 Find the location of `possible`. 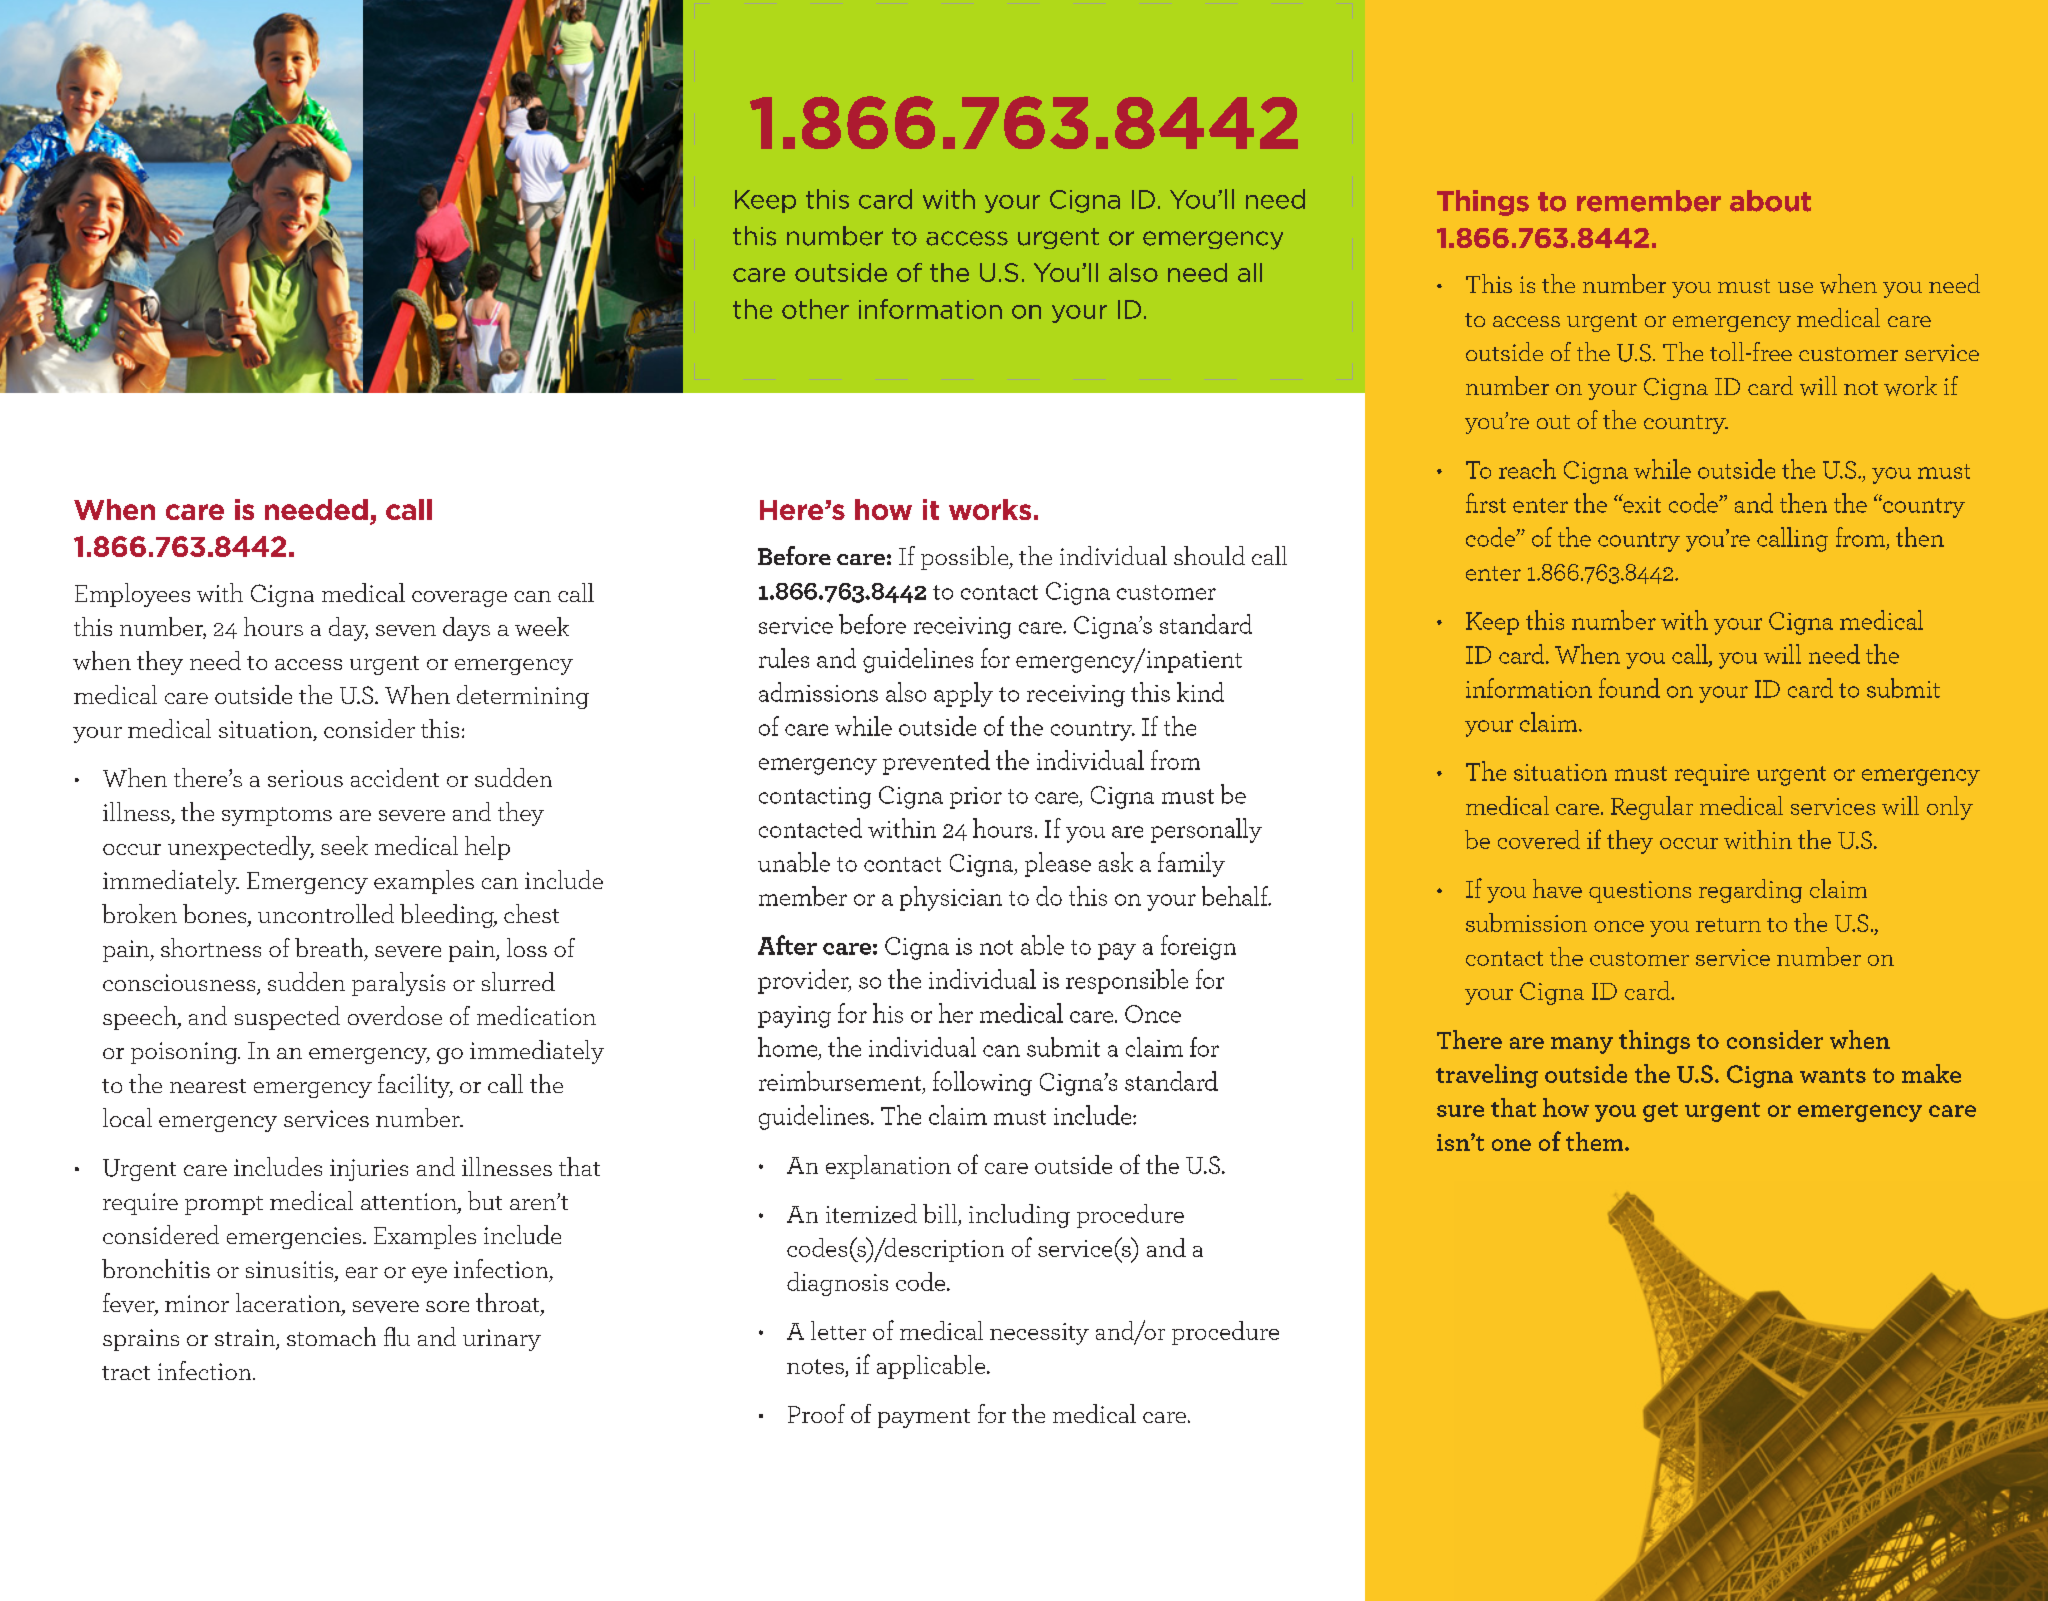

possible is located at coordinates (966, 558).
